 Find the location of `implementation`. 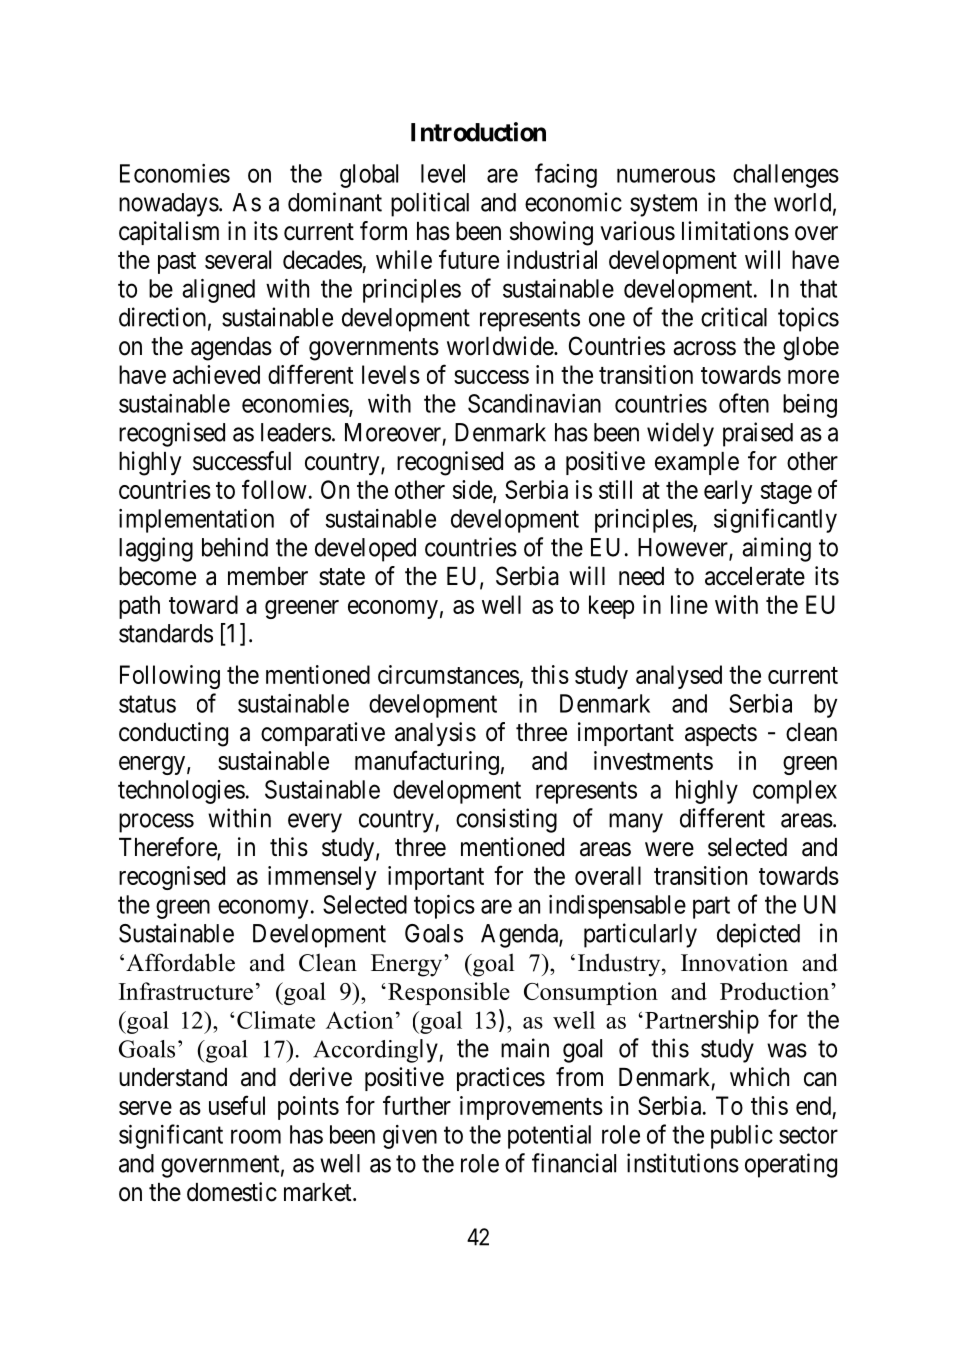

implementation is located at coordinates (196, 521).
